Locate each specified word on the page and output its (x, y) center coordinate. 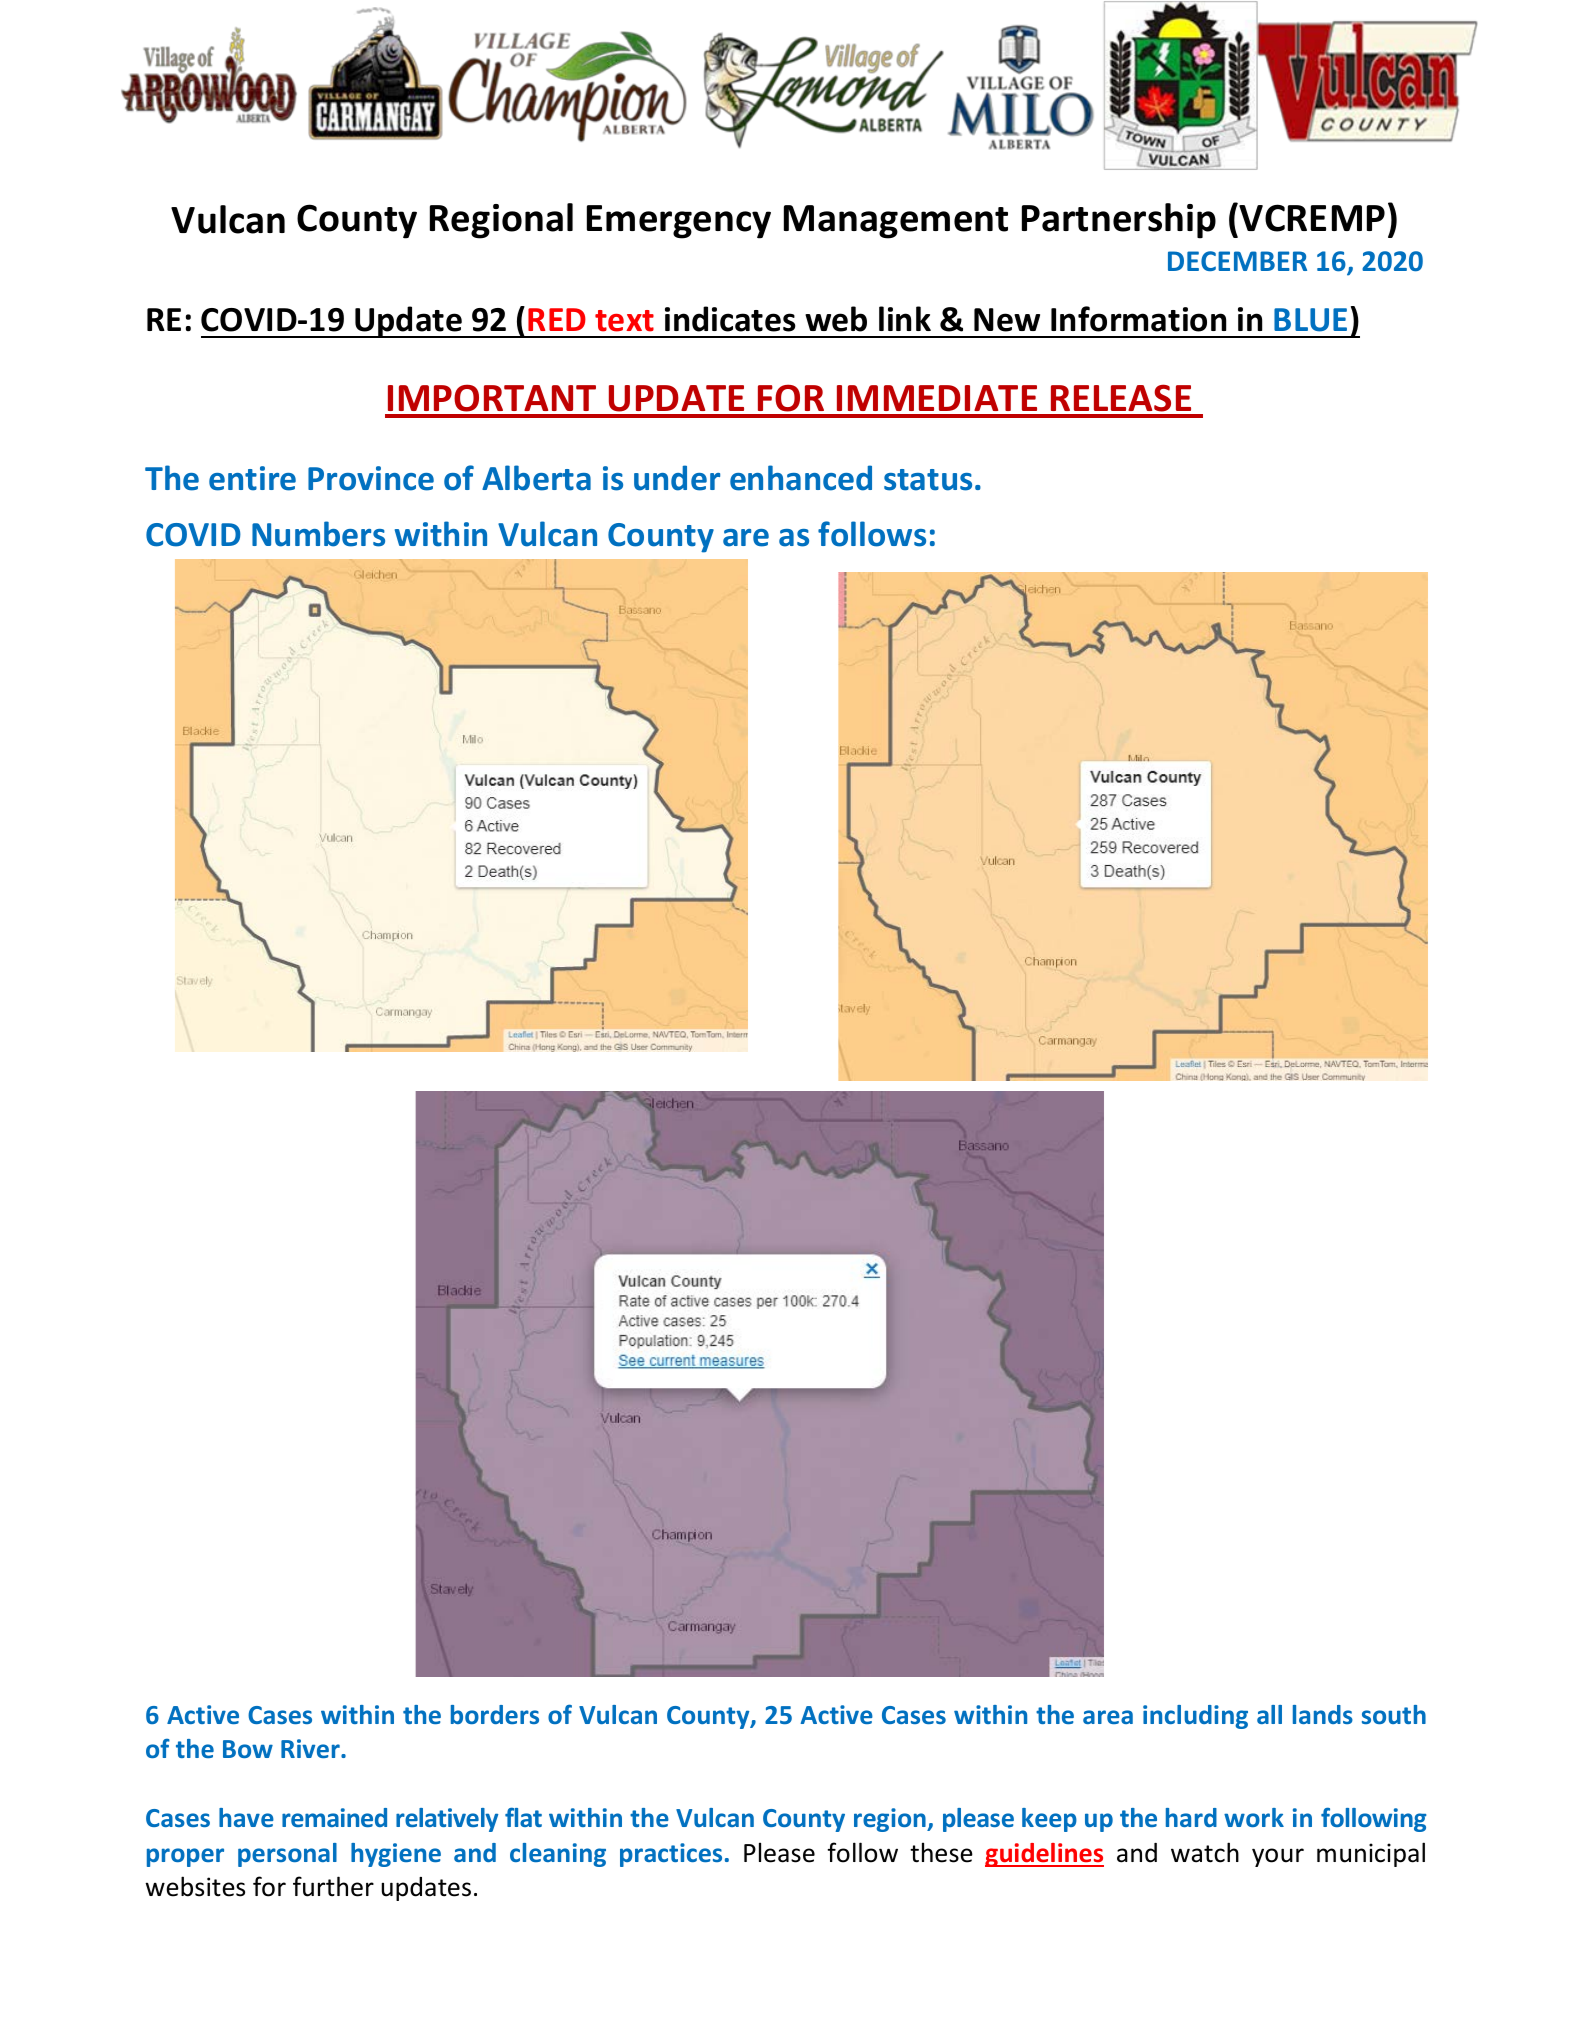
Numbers (318, 534)
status (928, 480)
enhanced (801, 478)
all (1269, 1714)
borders (495, 1714)
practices (671, 1855)
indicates (730, 319)
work (1254, 1817)
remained (334, 1817)
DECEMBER (1237, 261)
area (1108, 1717)
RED (557, 319)
